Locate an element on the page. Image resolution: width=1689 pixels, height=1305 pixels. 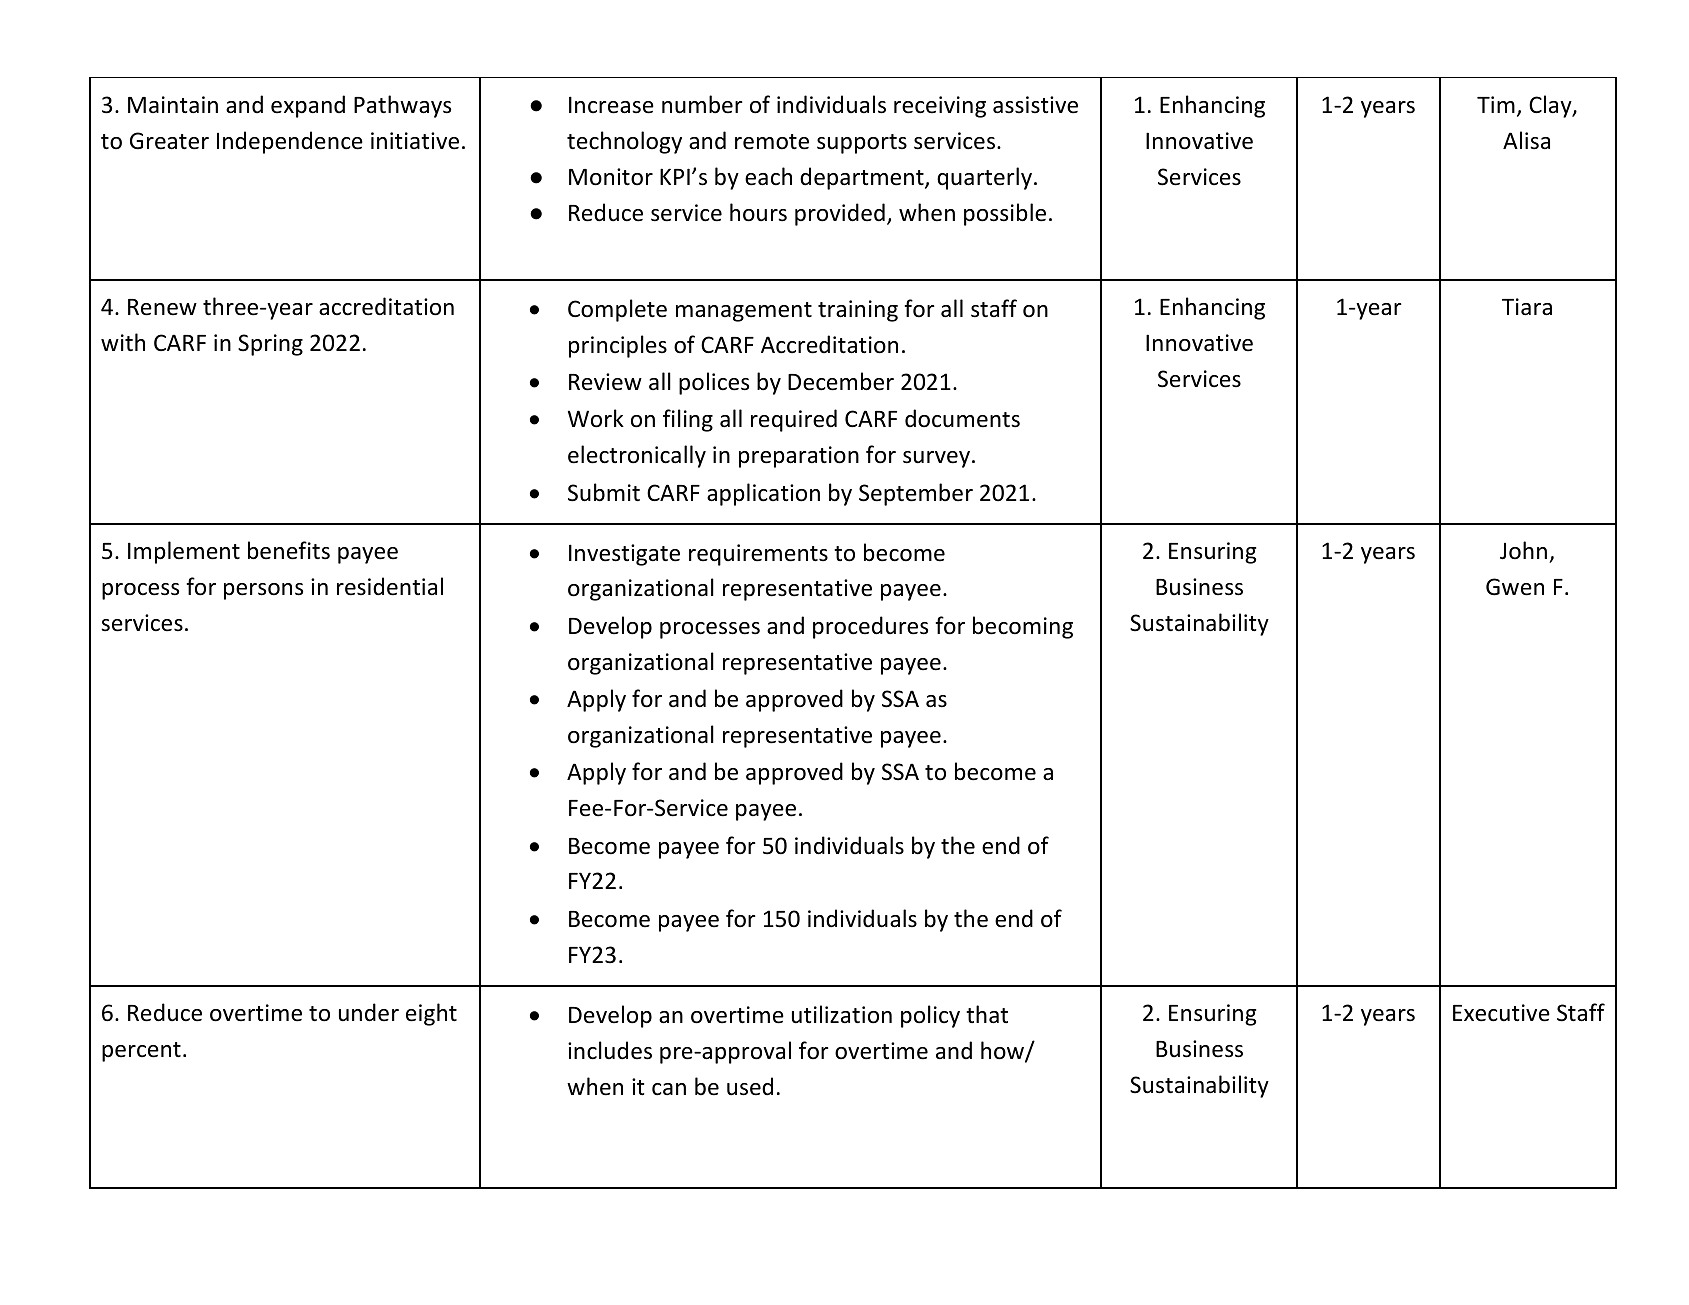
Independence is located at coordinates (290, 142).
